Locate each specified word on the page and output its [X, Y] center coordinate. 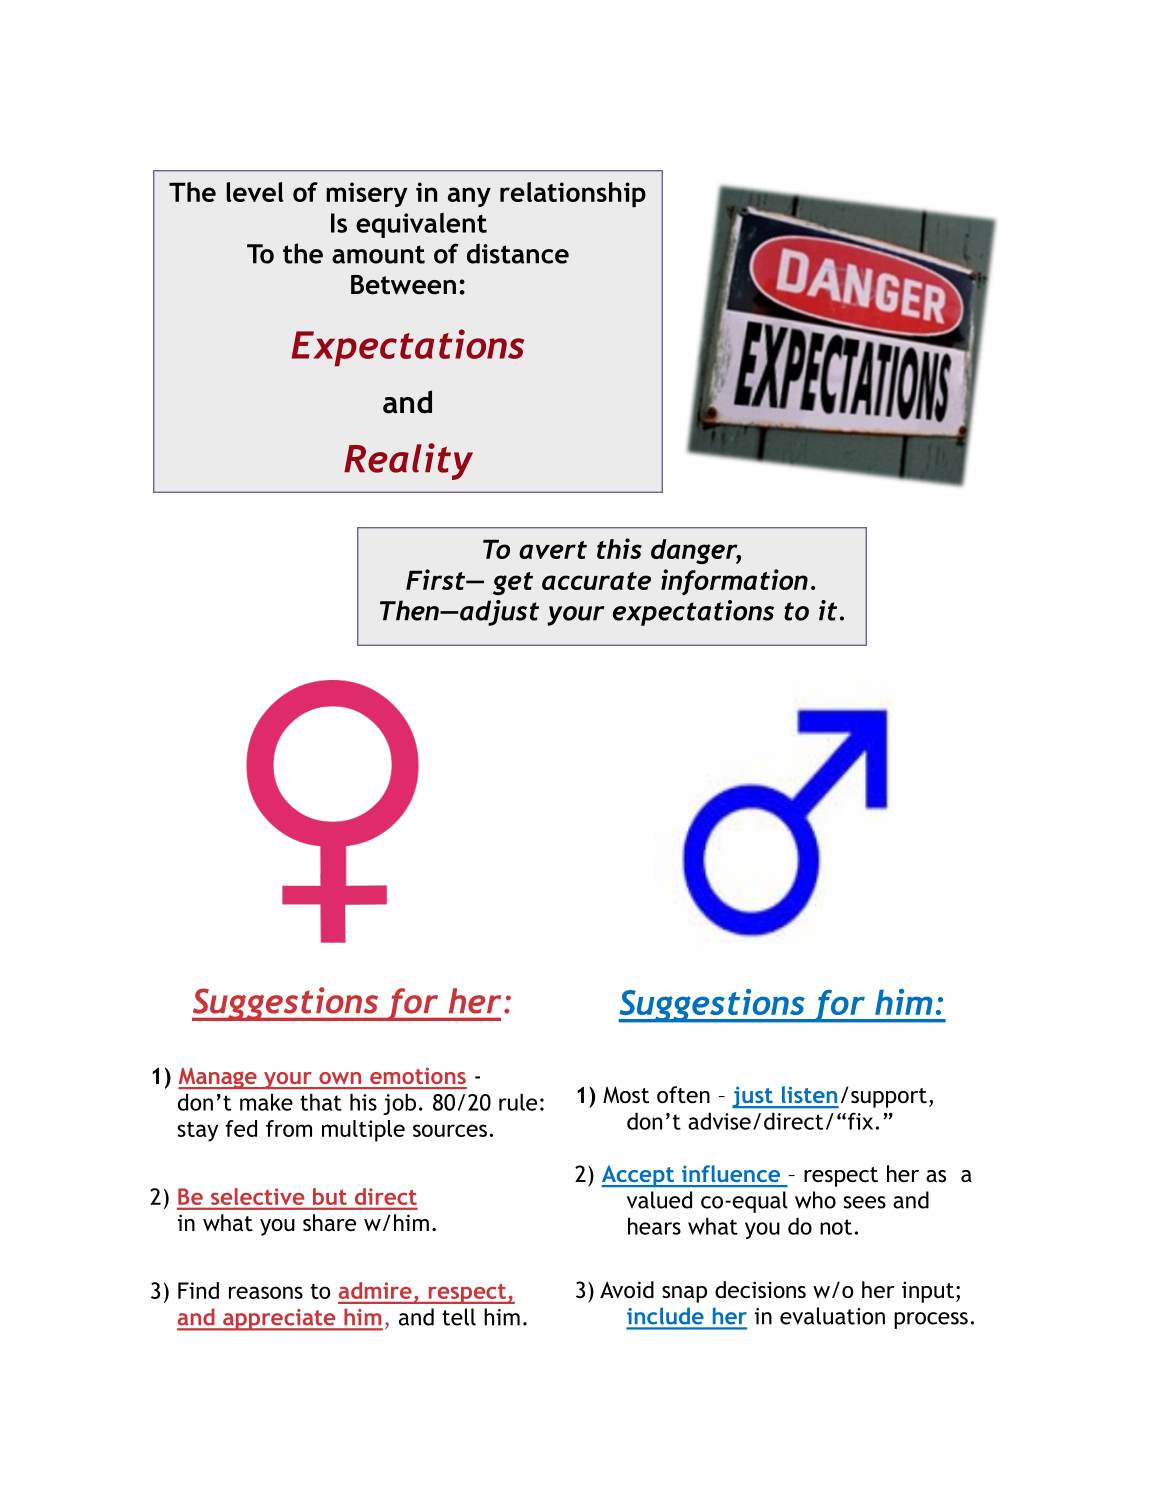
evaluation [832, 1316]
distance [518, 253]
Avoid [627, 1290]
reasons [266, 1292]
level [255, 192]
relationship [573, 194]
